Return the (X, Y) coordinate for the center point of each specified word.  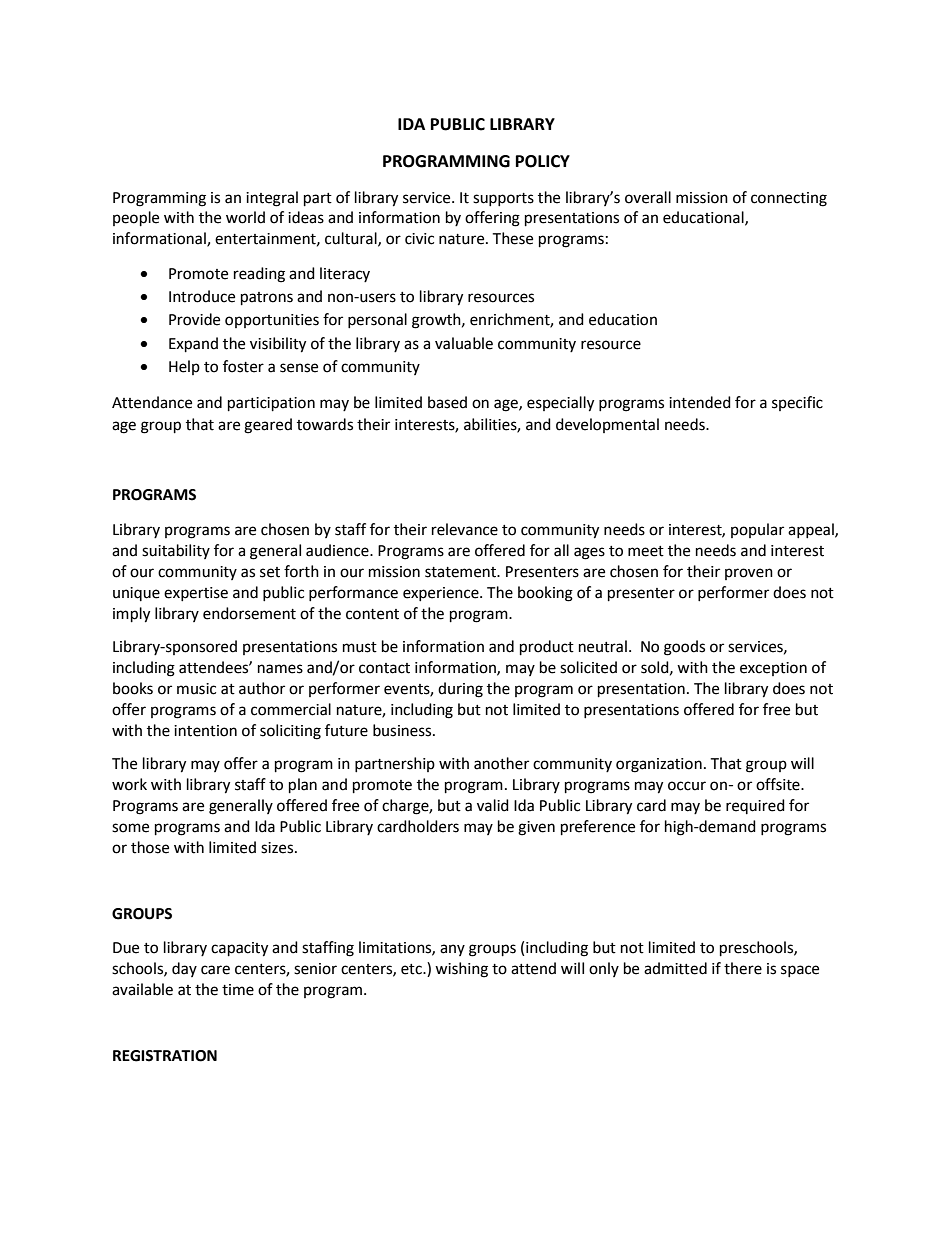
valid (493, 805)
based (447, 402)
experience (442, 594)
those (150, 847)
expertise (196, 594)
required (755, 806)
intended (700, 402)
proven (749, 574)
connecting (789, 199)
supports (503, 199)
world (245, 217)
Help (184, 367)
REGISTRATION (165, 1056)
